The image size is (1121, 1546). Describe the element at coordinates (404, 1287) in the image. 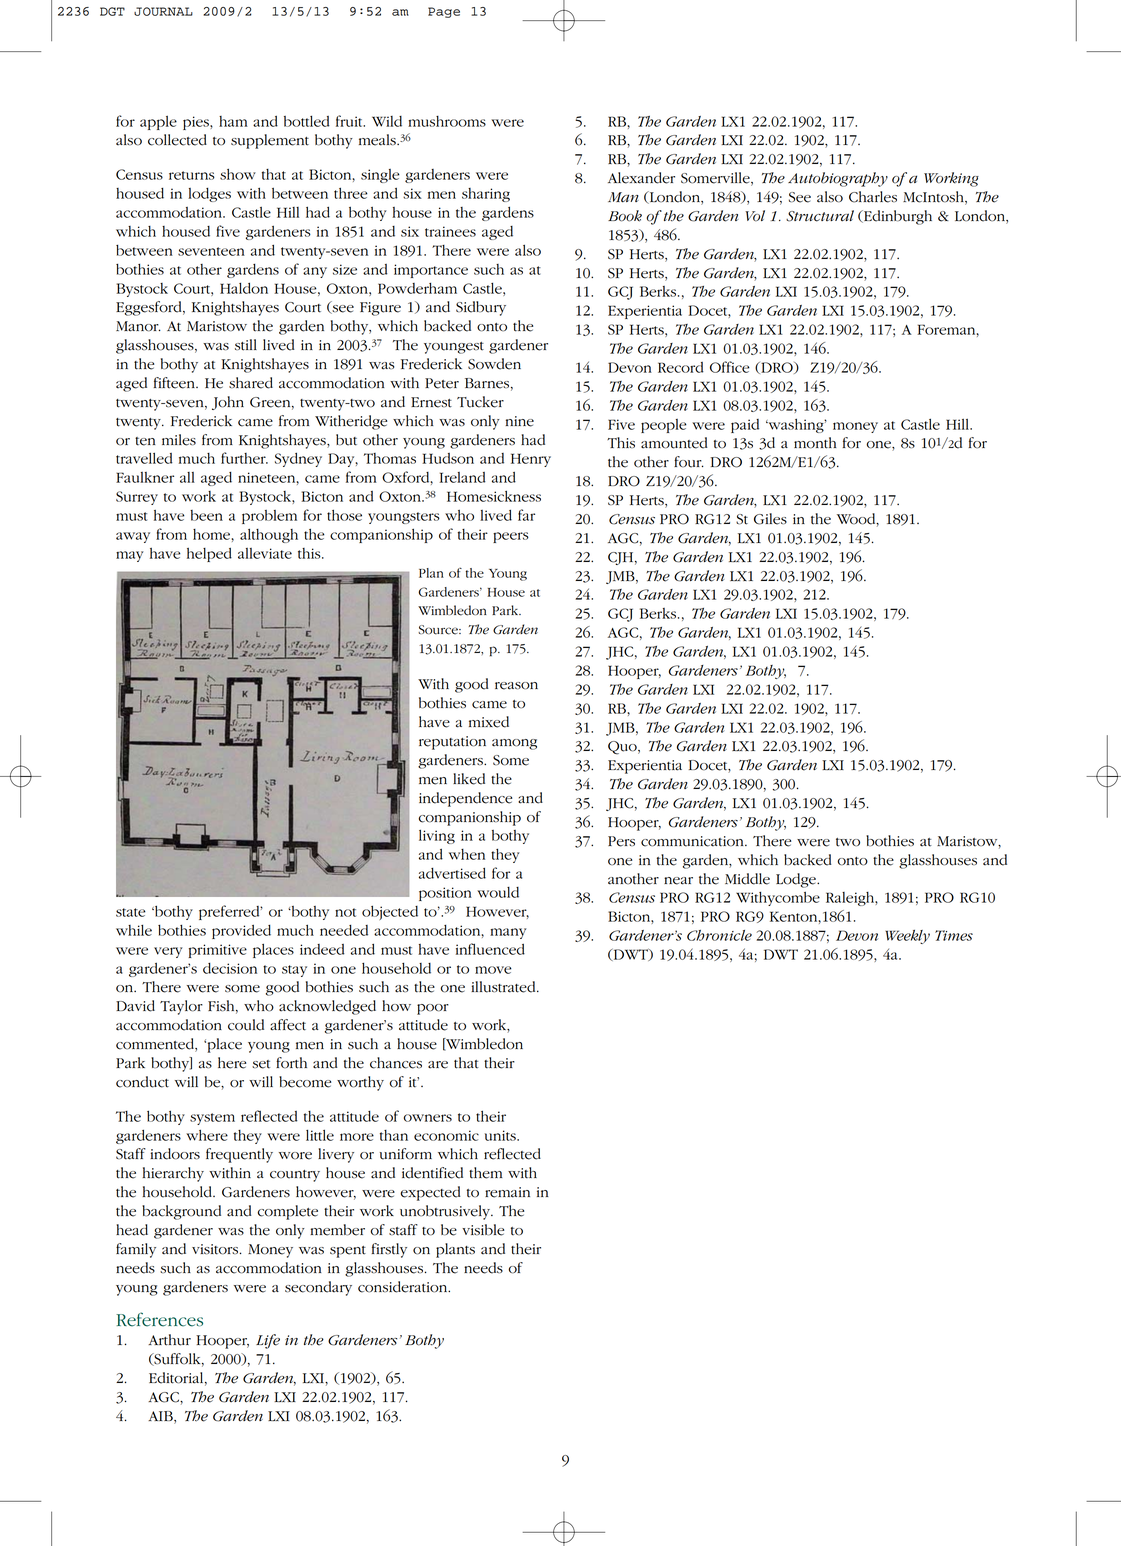

I see `consideration` at that location.
